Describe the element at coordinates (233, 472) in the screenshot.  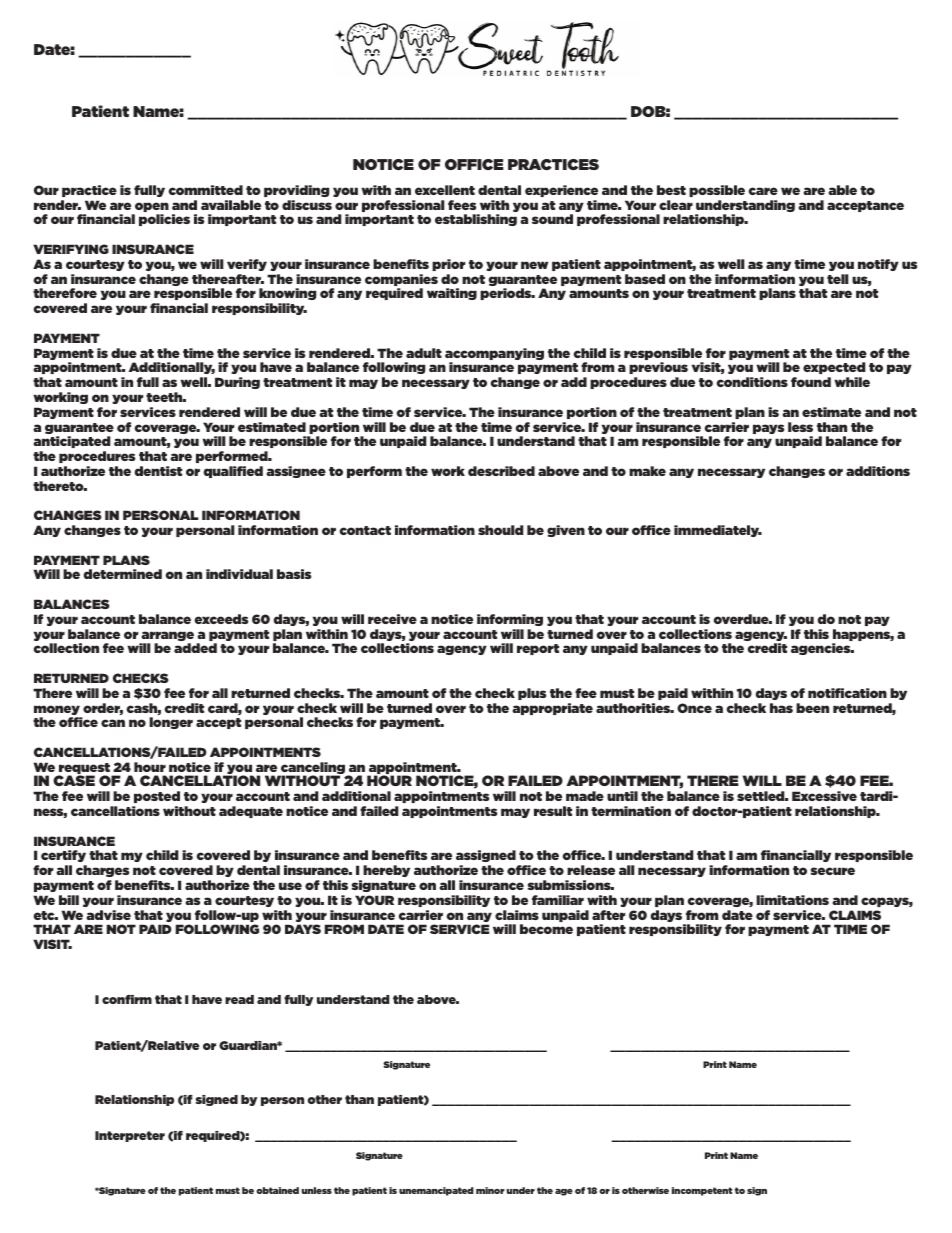
I see `qualified` at that location.
